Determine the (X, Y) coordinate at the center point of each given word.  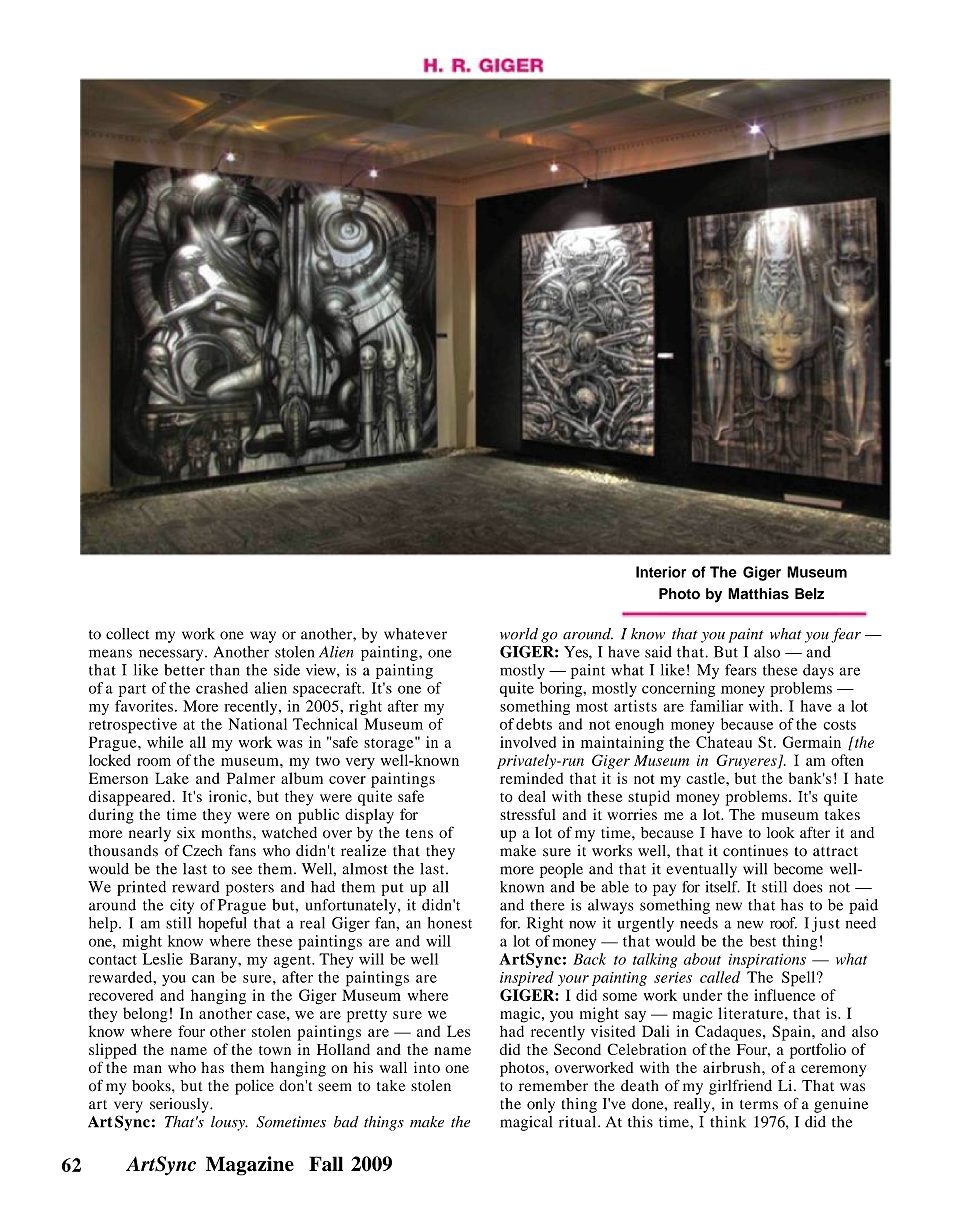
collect (127, 634)
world (519, 634)
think (728, 1122)
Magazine (250, 1166)
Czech (202, 851)
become (798, 869)
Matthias (758, 594)
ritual (579, 1122)
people (561, 870)
